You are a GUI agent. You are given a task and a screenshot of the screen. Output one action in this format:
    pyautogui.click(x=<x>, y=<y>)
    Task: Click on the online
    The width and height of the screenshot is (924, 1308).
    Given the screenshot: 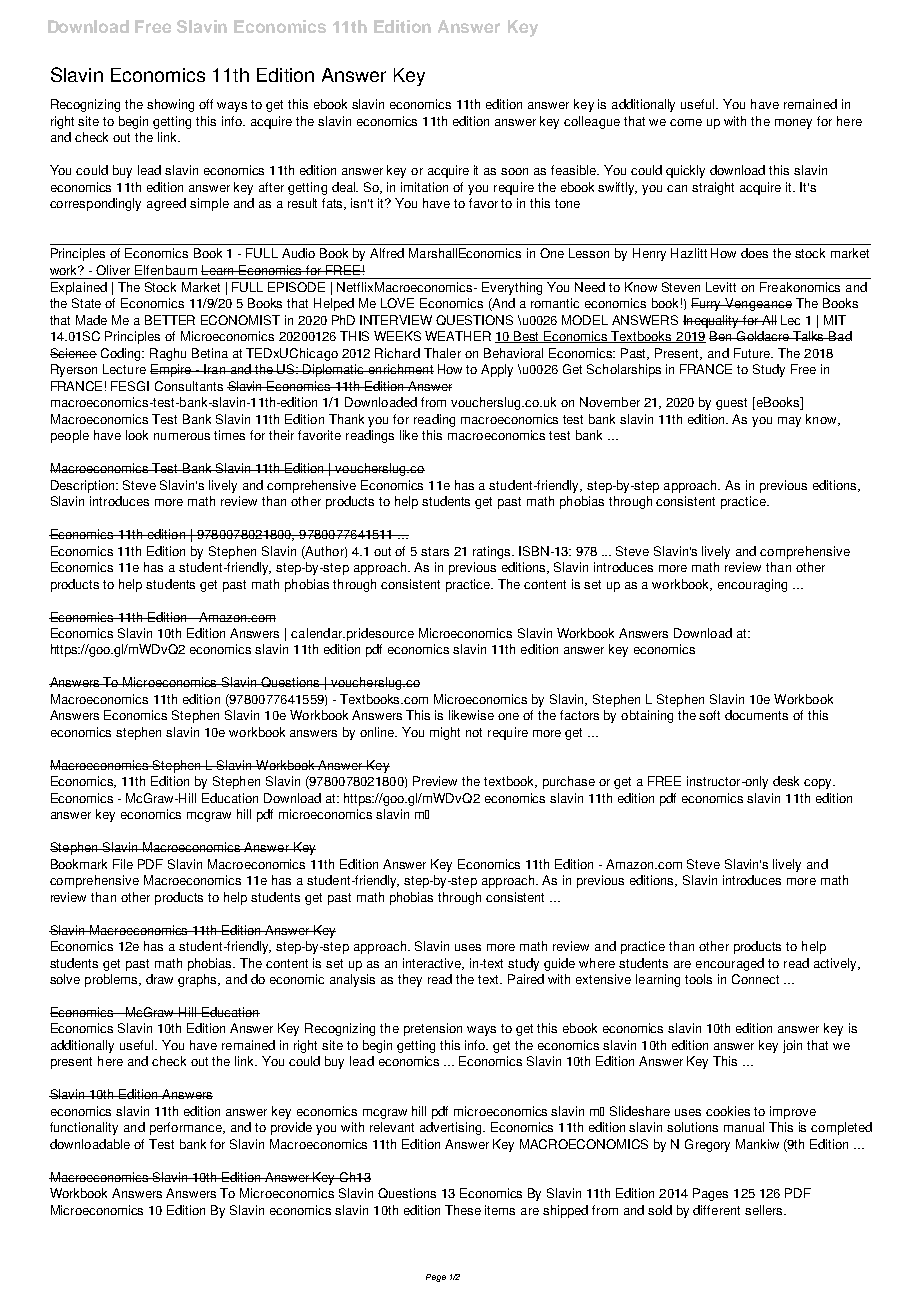 What is the action you would take?
    pyautogui.click(x=378, y=732)
